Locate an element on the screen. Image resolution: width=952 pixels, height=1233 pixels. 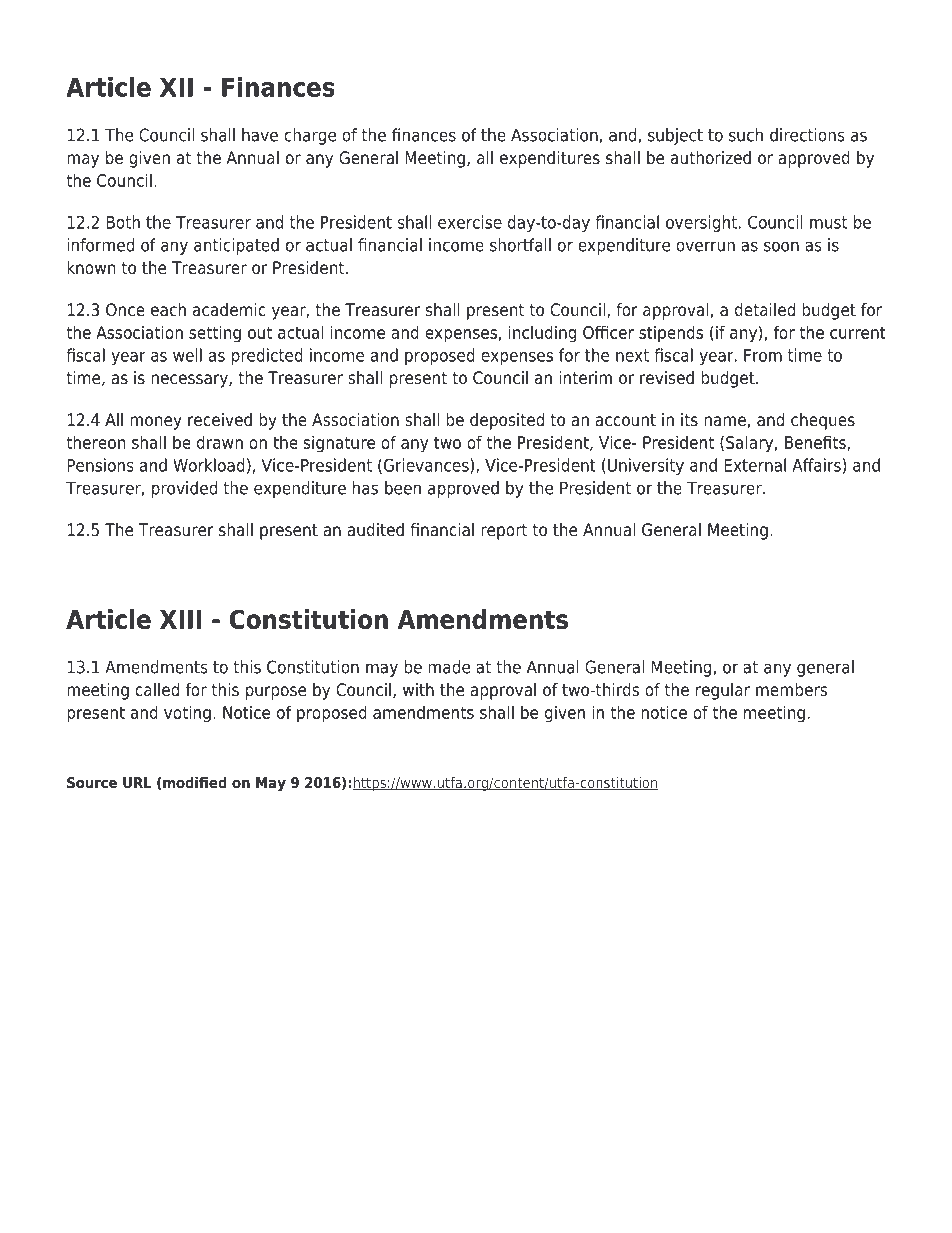
External is located at coordinates (755, 465).
